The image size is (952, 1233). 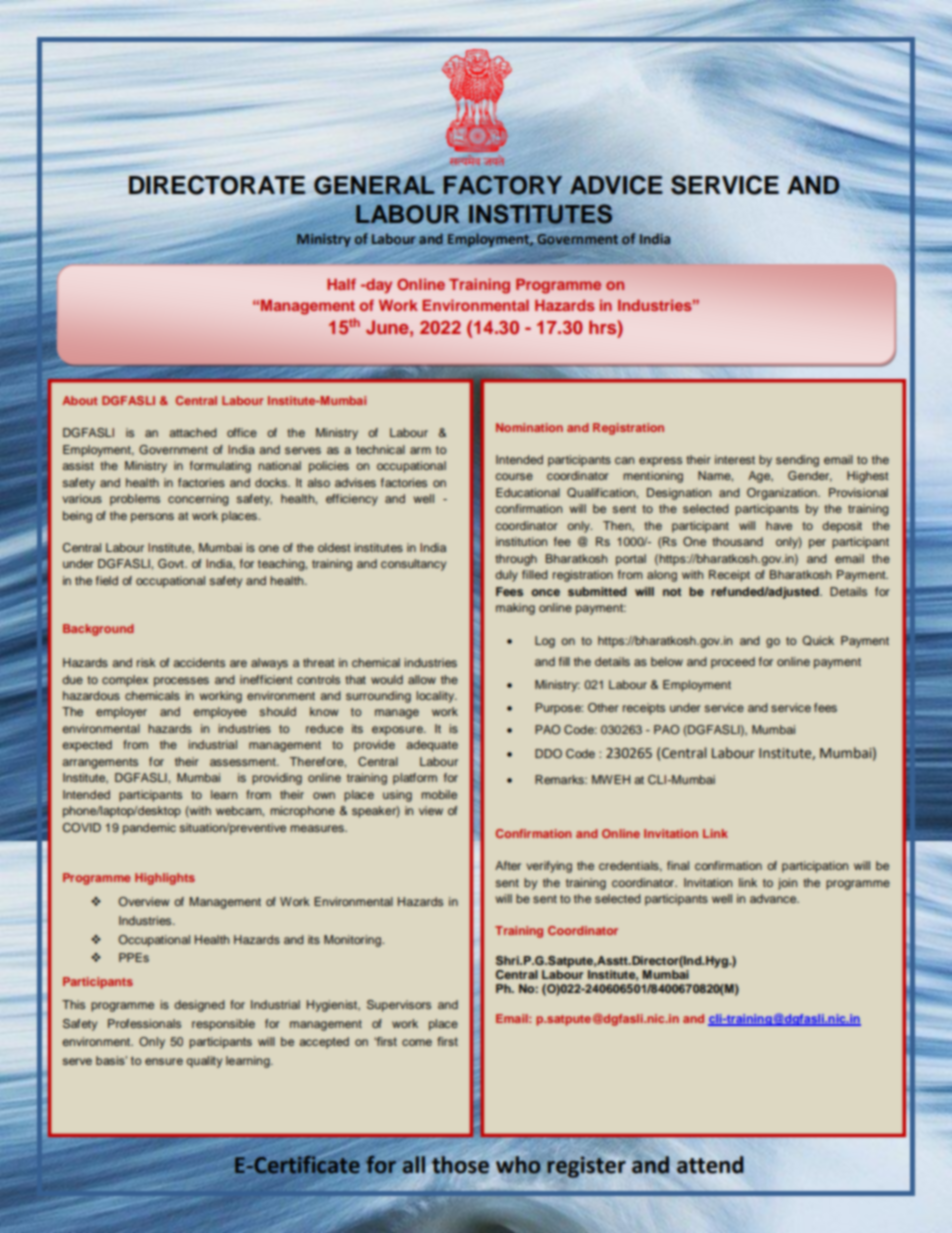 What do you see at coordinates (503, 185) in the screenshot?
I see `FACTORY` at bounding box center [503, 185].
